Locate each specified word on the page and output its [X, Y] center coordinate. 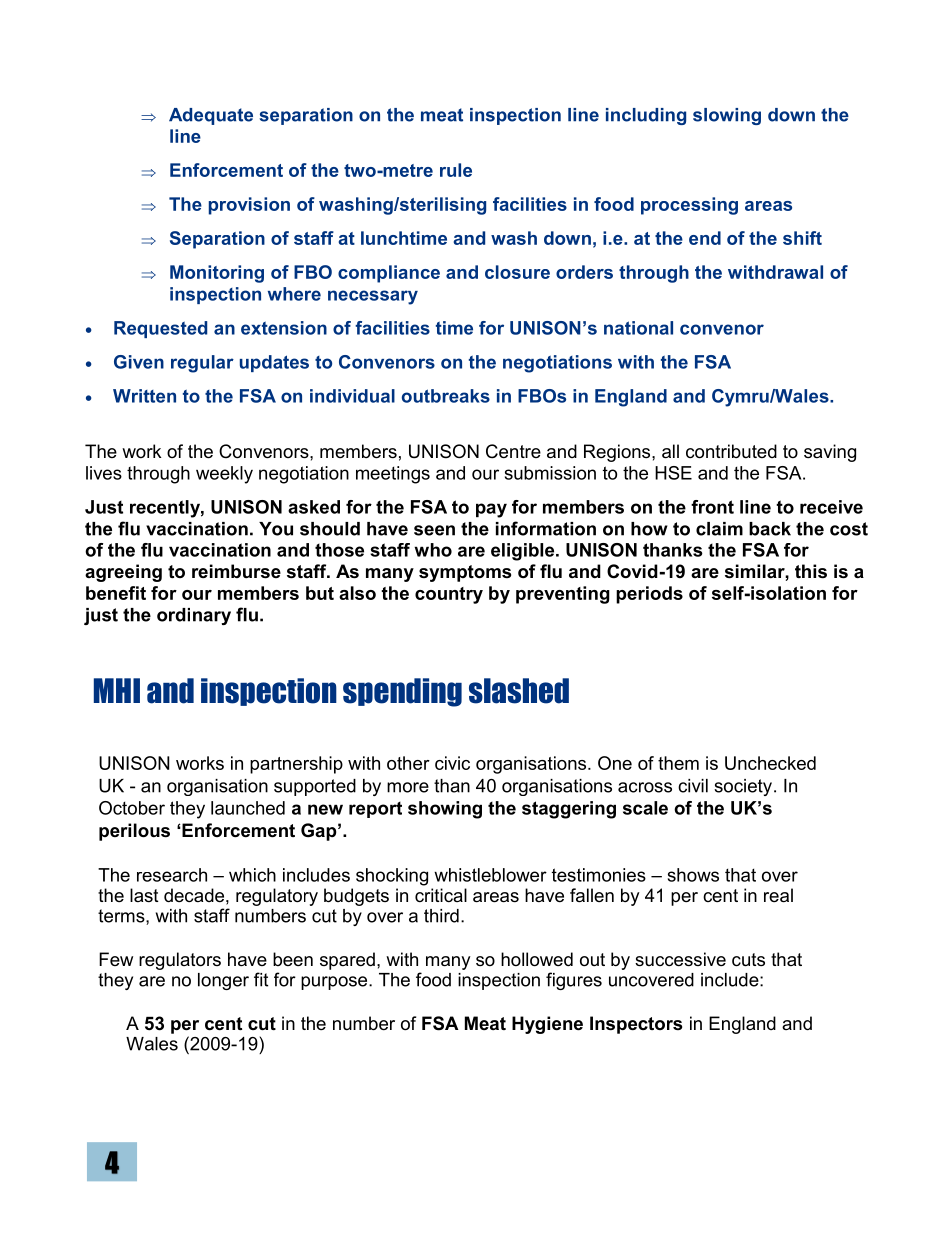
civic [452, 763]
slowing [727, 116]
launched [248, 808]
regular [202, 364]
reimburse [236, 571]
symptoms [465, 573]
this [811, 571]
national [638, 328]
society [743, 787]
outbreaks [446, 396]
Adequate [211, 116]
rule [456, 170]
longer [223, 981]
